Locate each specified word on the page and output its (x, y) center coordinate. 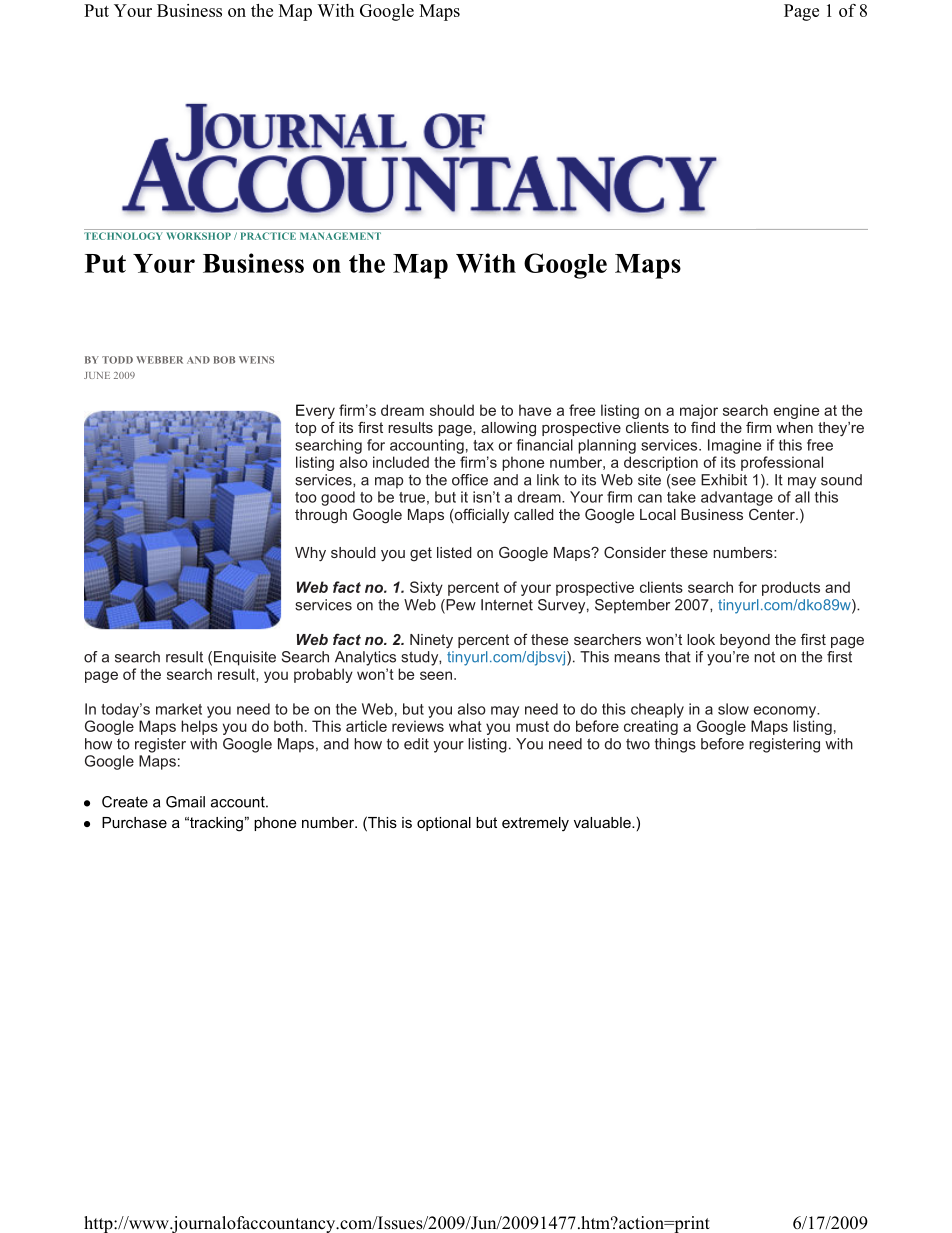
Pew (460, 606)
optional (444, 824)
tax (483, 445)
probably (323, 675)
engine (796, 411)
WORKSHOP (198, 236)
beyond (745, 641)
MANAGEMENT (340, 236)
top (305, 429)
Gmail (185, 802)
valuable (603, 822)
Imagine (734, 446)
